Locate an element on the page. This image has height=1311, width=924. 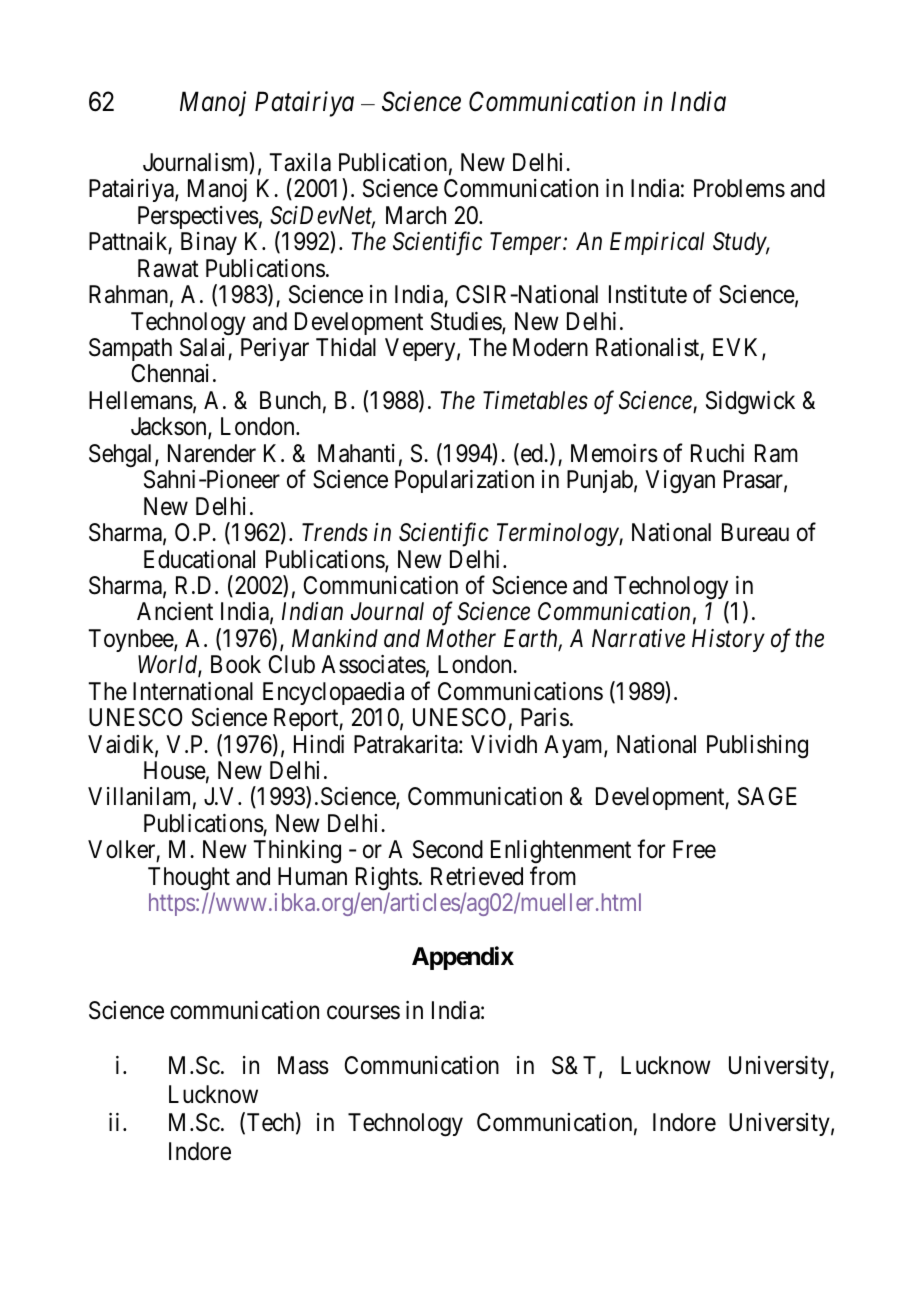
Publishing is located at coordinates (757, 747).
